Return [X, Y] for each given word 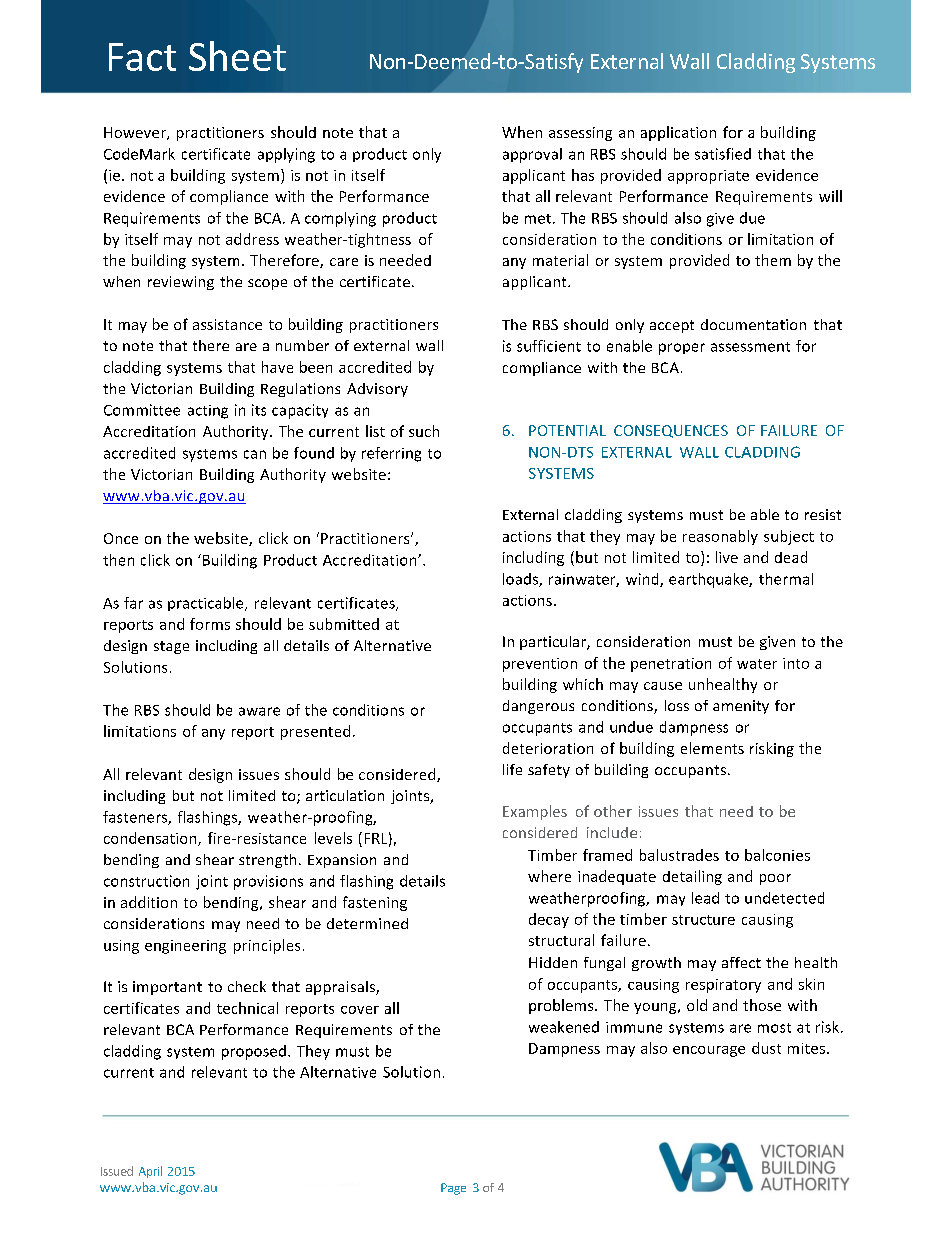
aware [259, 711]
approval [532, 155]
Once [121, 538]
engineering [185, 947]
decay [549, 920]
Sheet [237, 56]
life [512, 769]
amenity [741, 707]
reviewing [181, 283]
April [150, 1172]
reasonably [720, 537]
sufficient [549, 346]
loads [521, 580]
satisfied [723, 154]
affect [741, 962]
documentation [753, 324]
